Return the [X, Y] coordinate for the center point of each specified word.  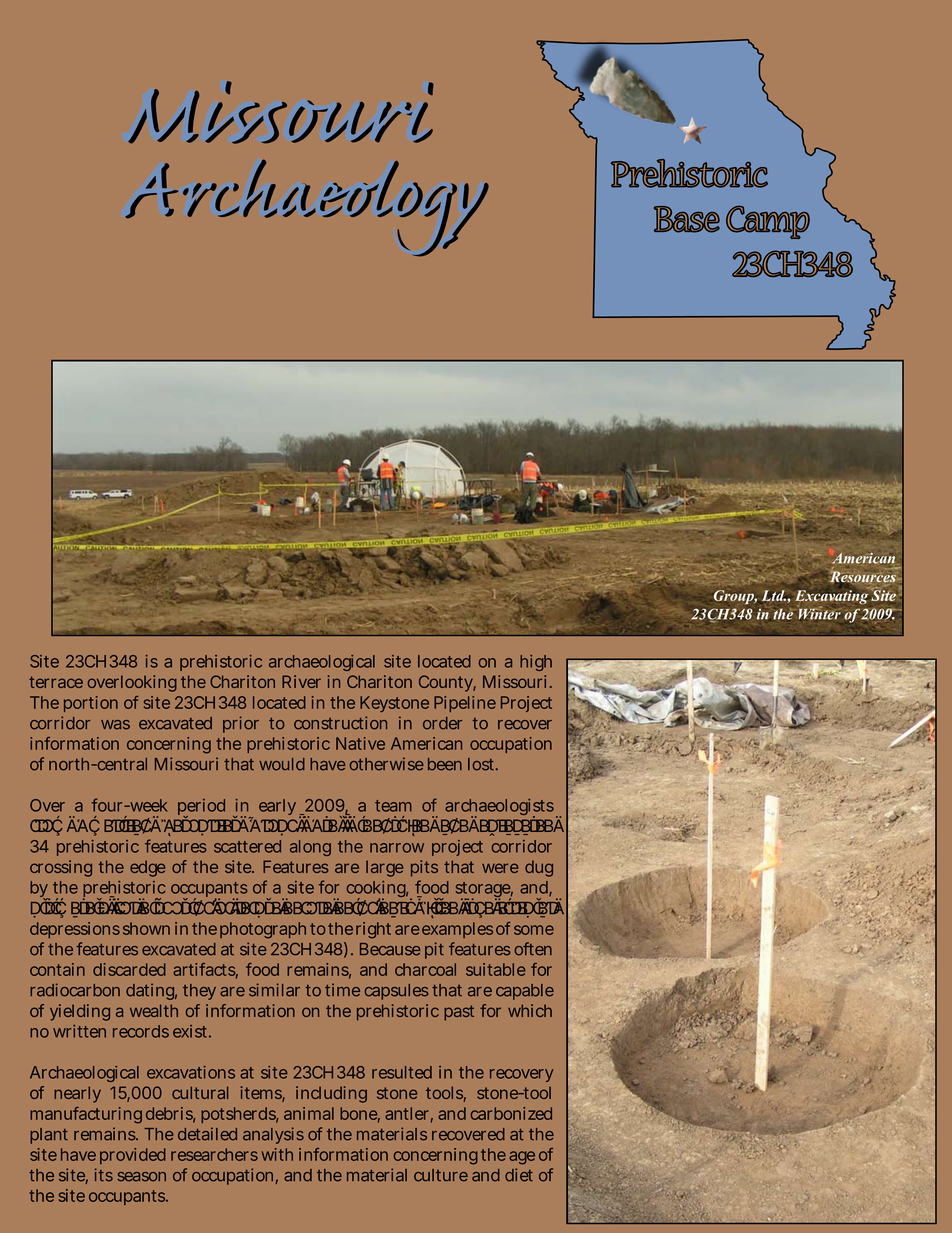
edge [147, 868]
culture [441, 1175]
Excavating [832, 597]
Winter [819, 613]
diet [519, 1175]
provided [133, 1156]
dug [539, 868]
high [536, 663]
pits [424, 868]
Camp [768, 222]
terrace [56, 682]
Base [687, 219]
